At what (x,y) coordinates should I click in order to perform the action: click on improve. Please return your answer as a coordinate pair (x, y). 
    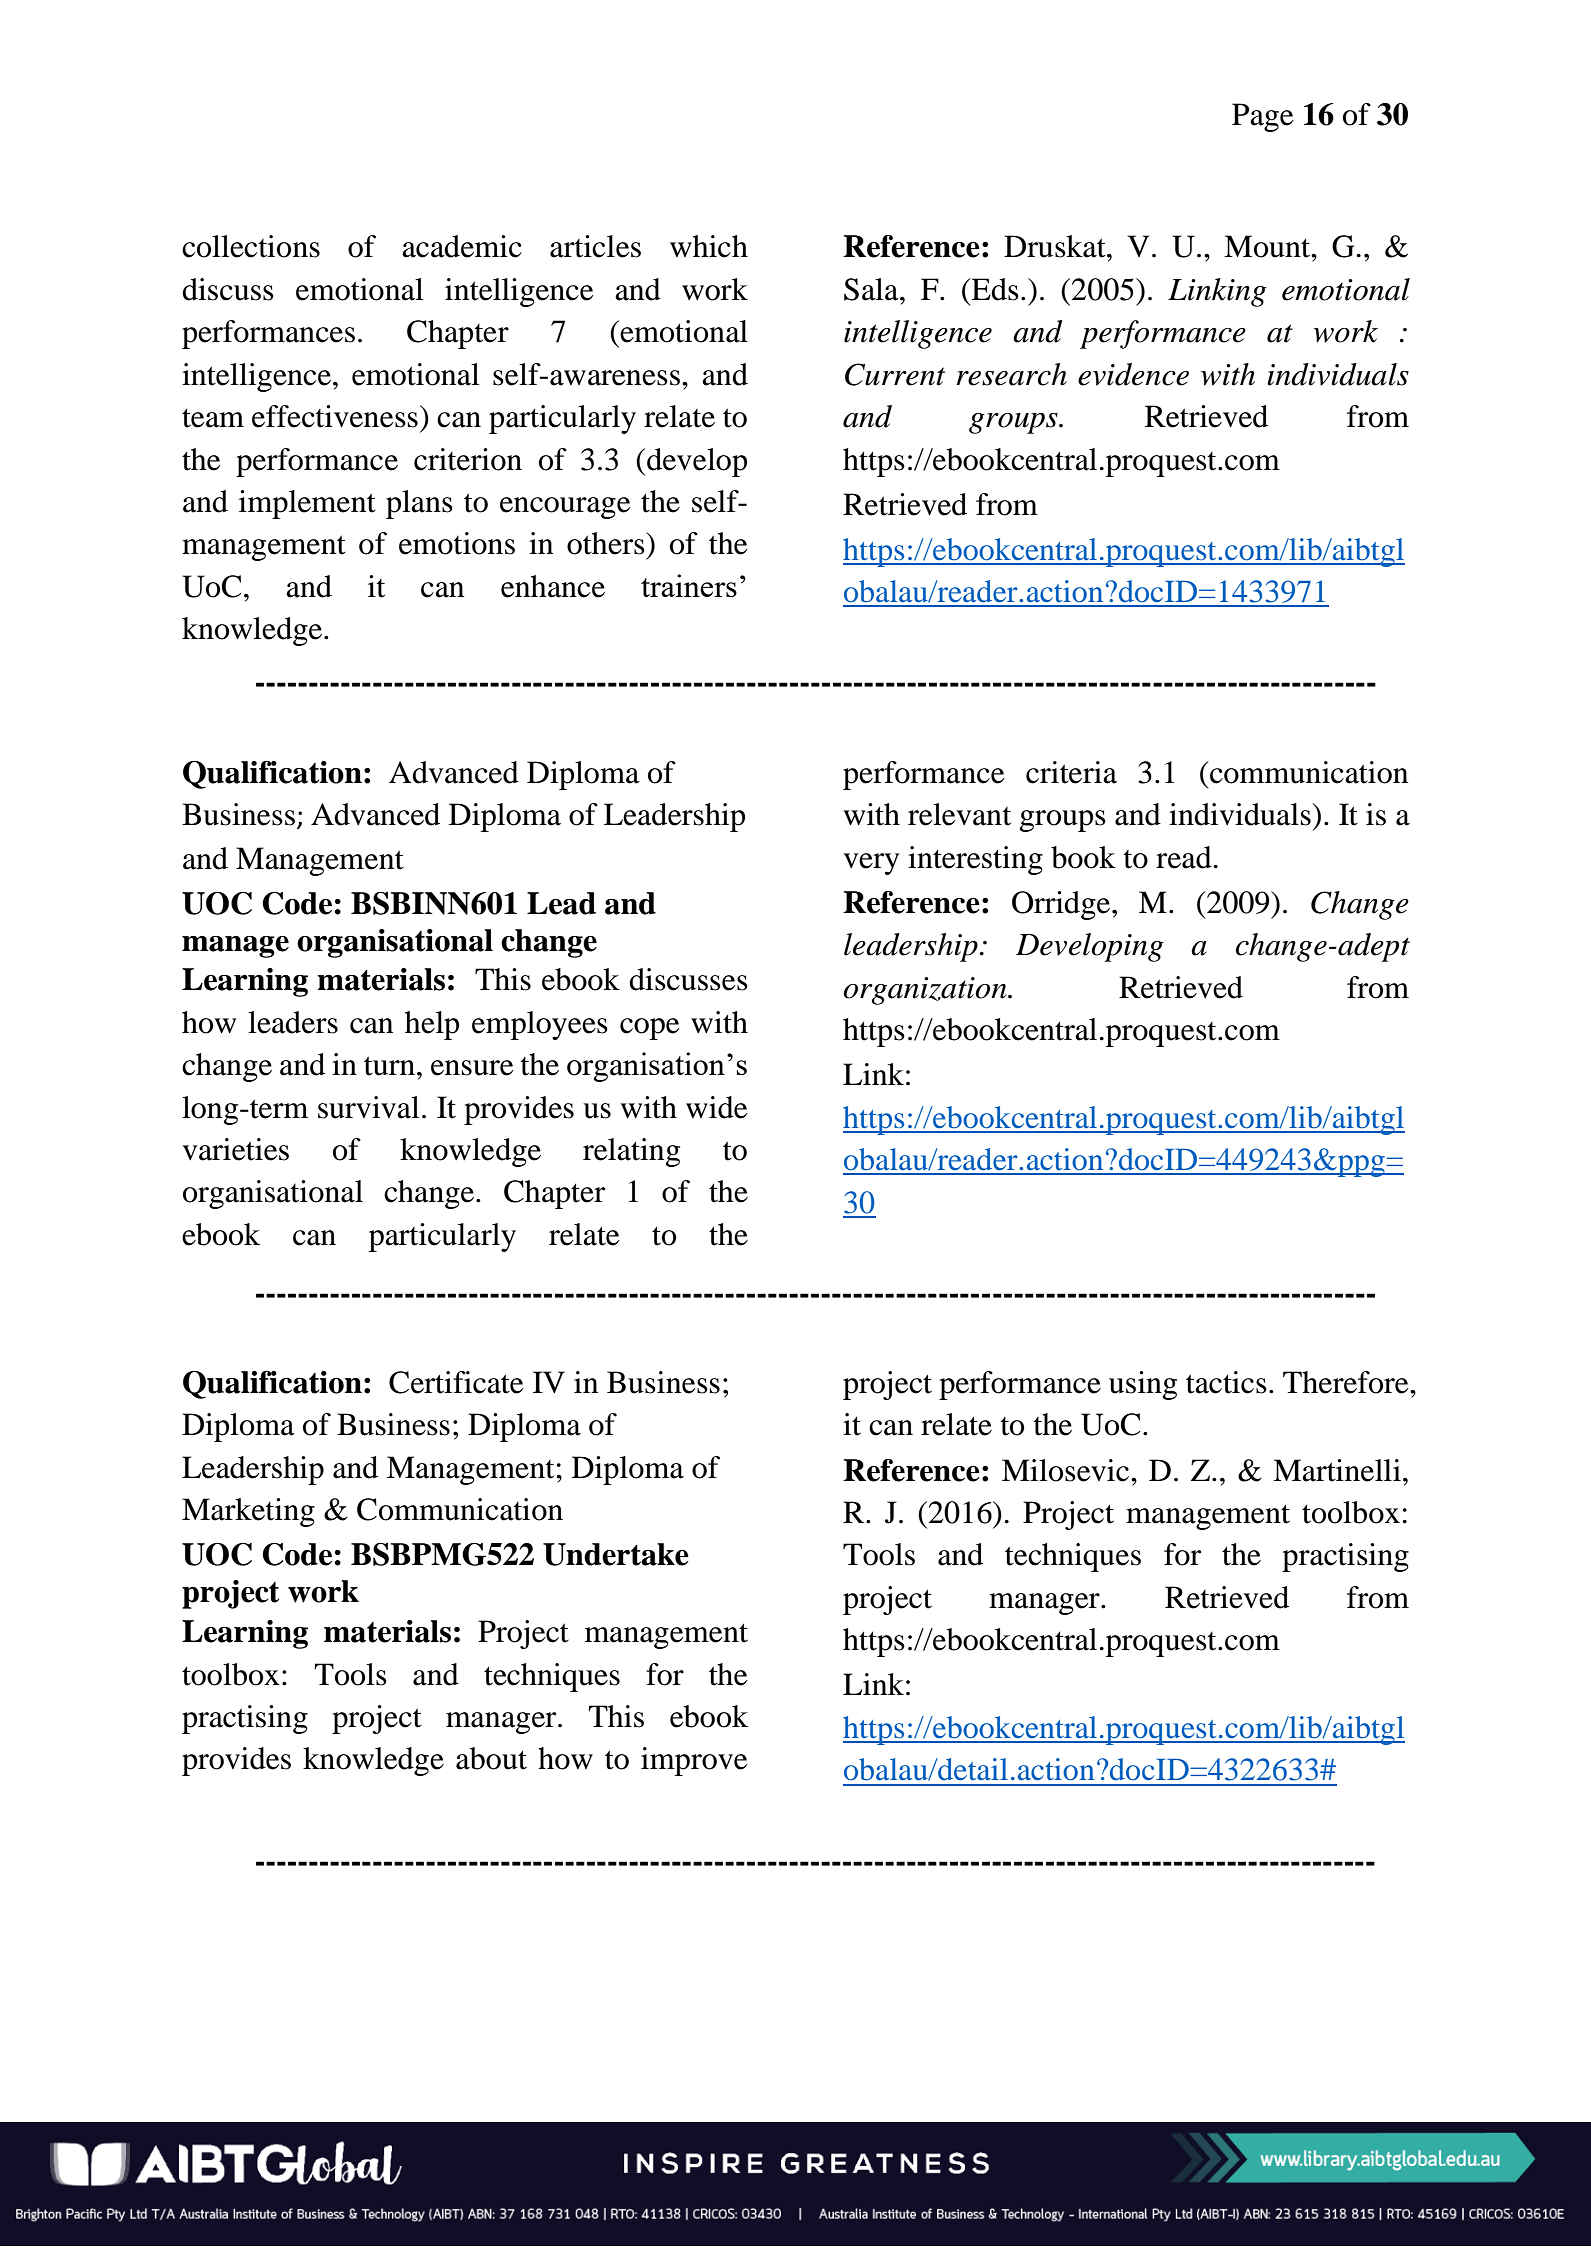
    Looking at the image, I should click on (694, 1761).
